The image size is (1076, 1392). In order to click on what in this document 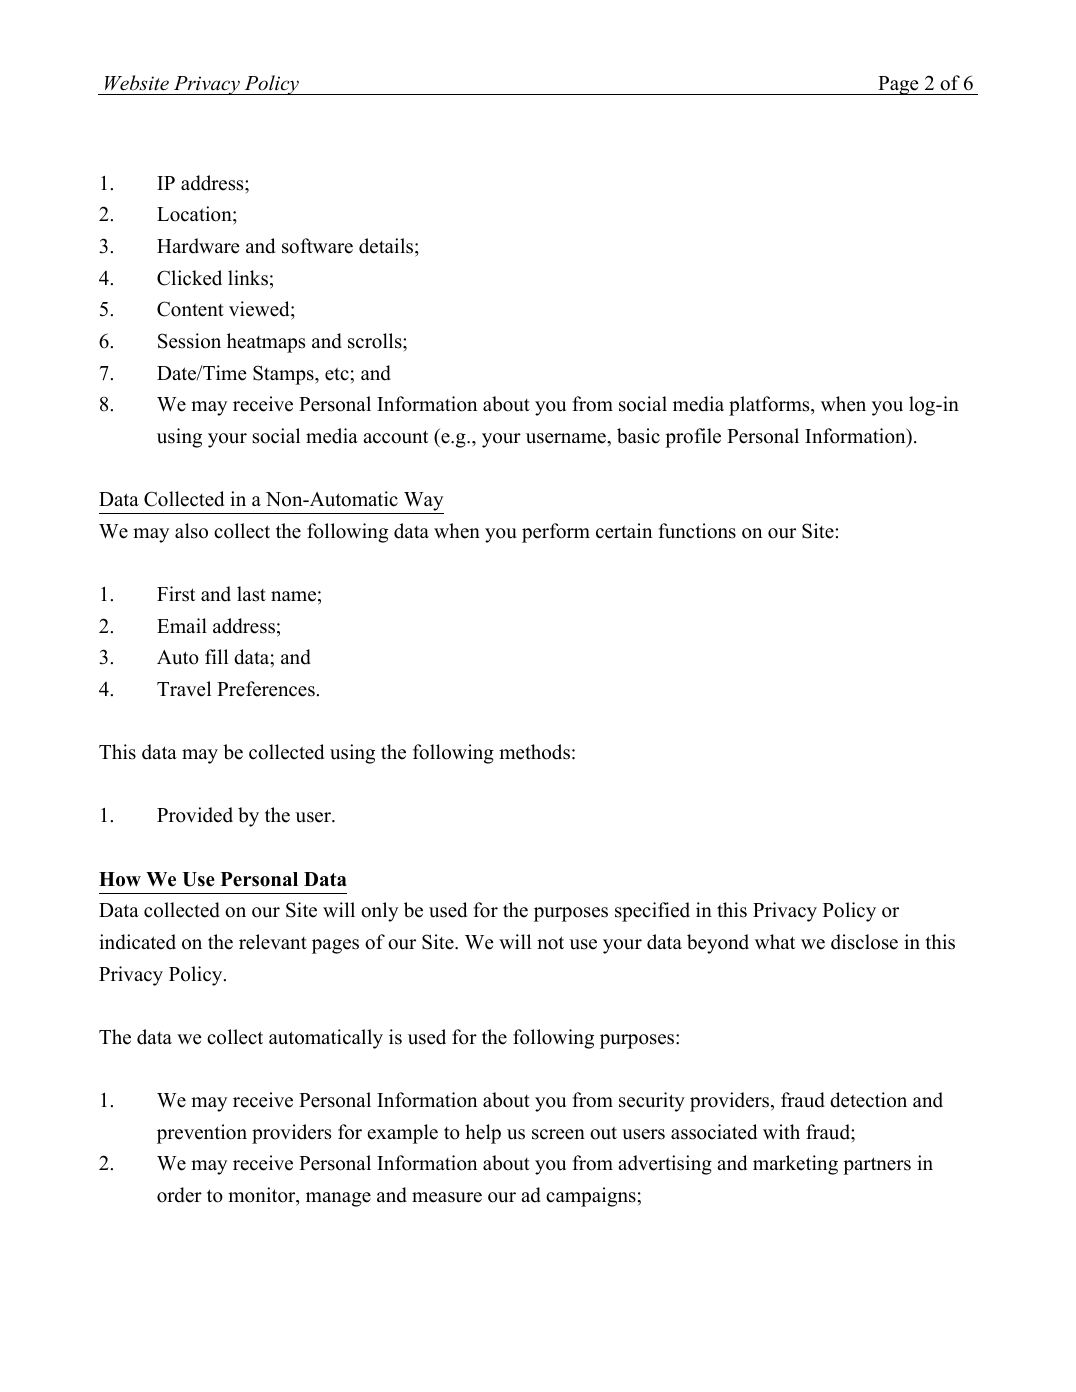, I will do `click(775, 941)`.
